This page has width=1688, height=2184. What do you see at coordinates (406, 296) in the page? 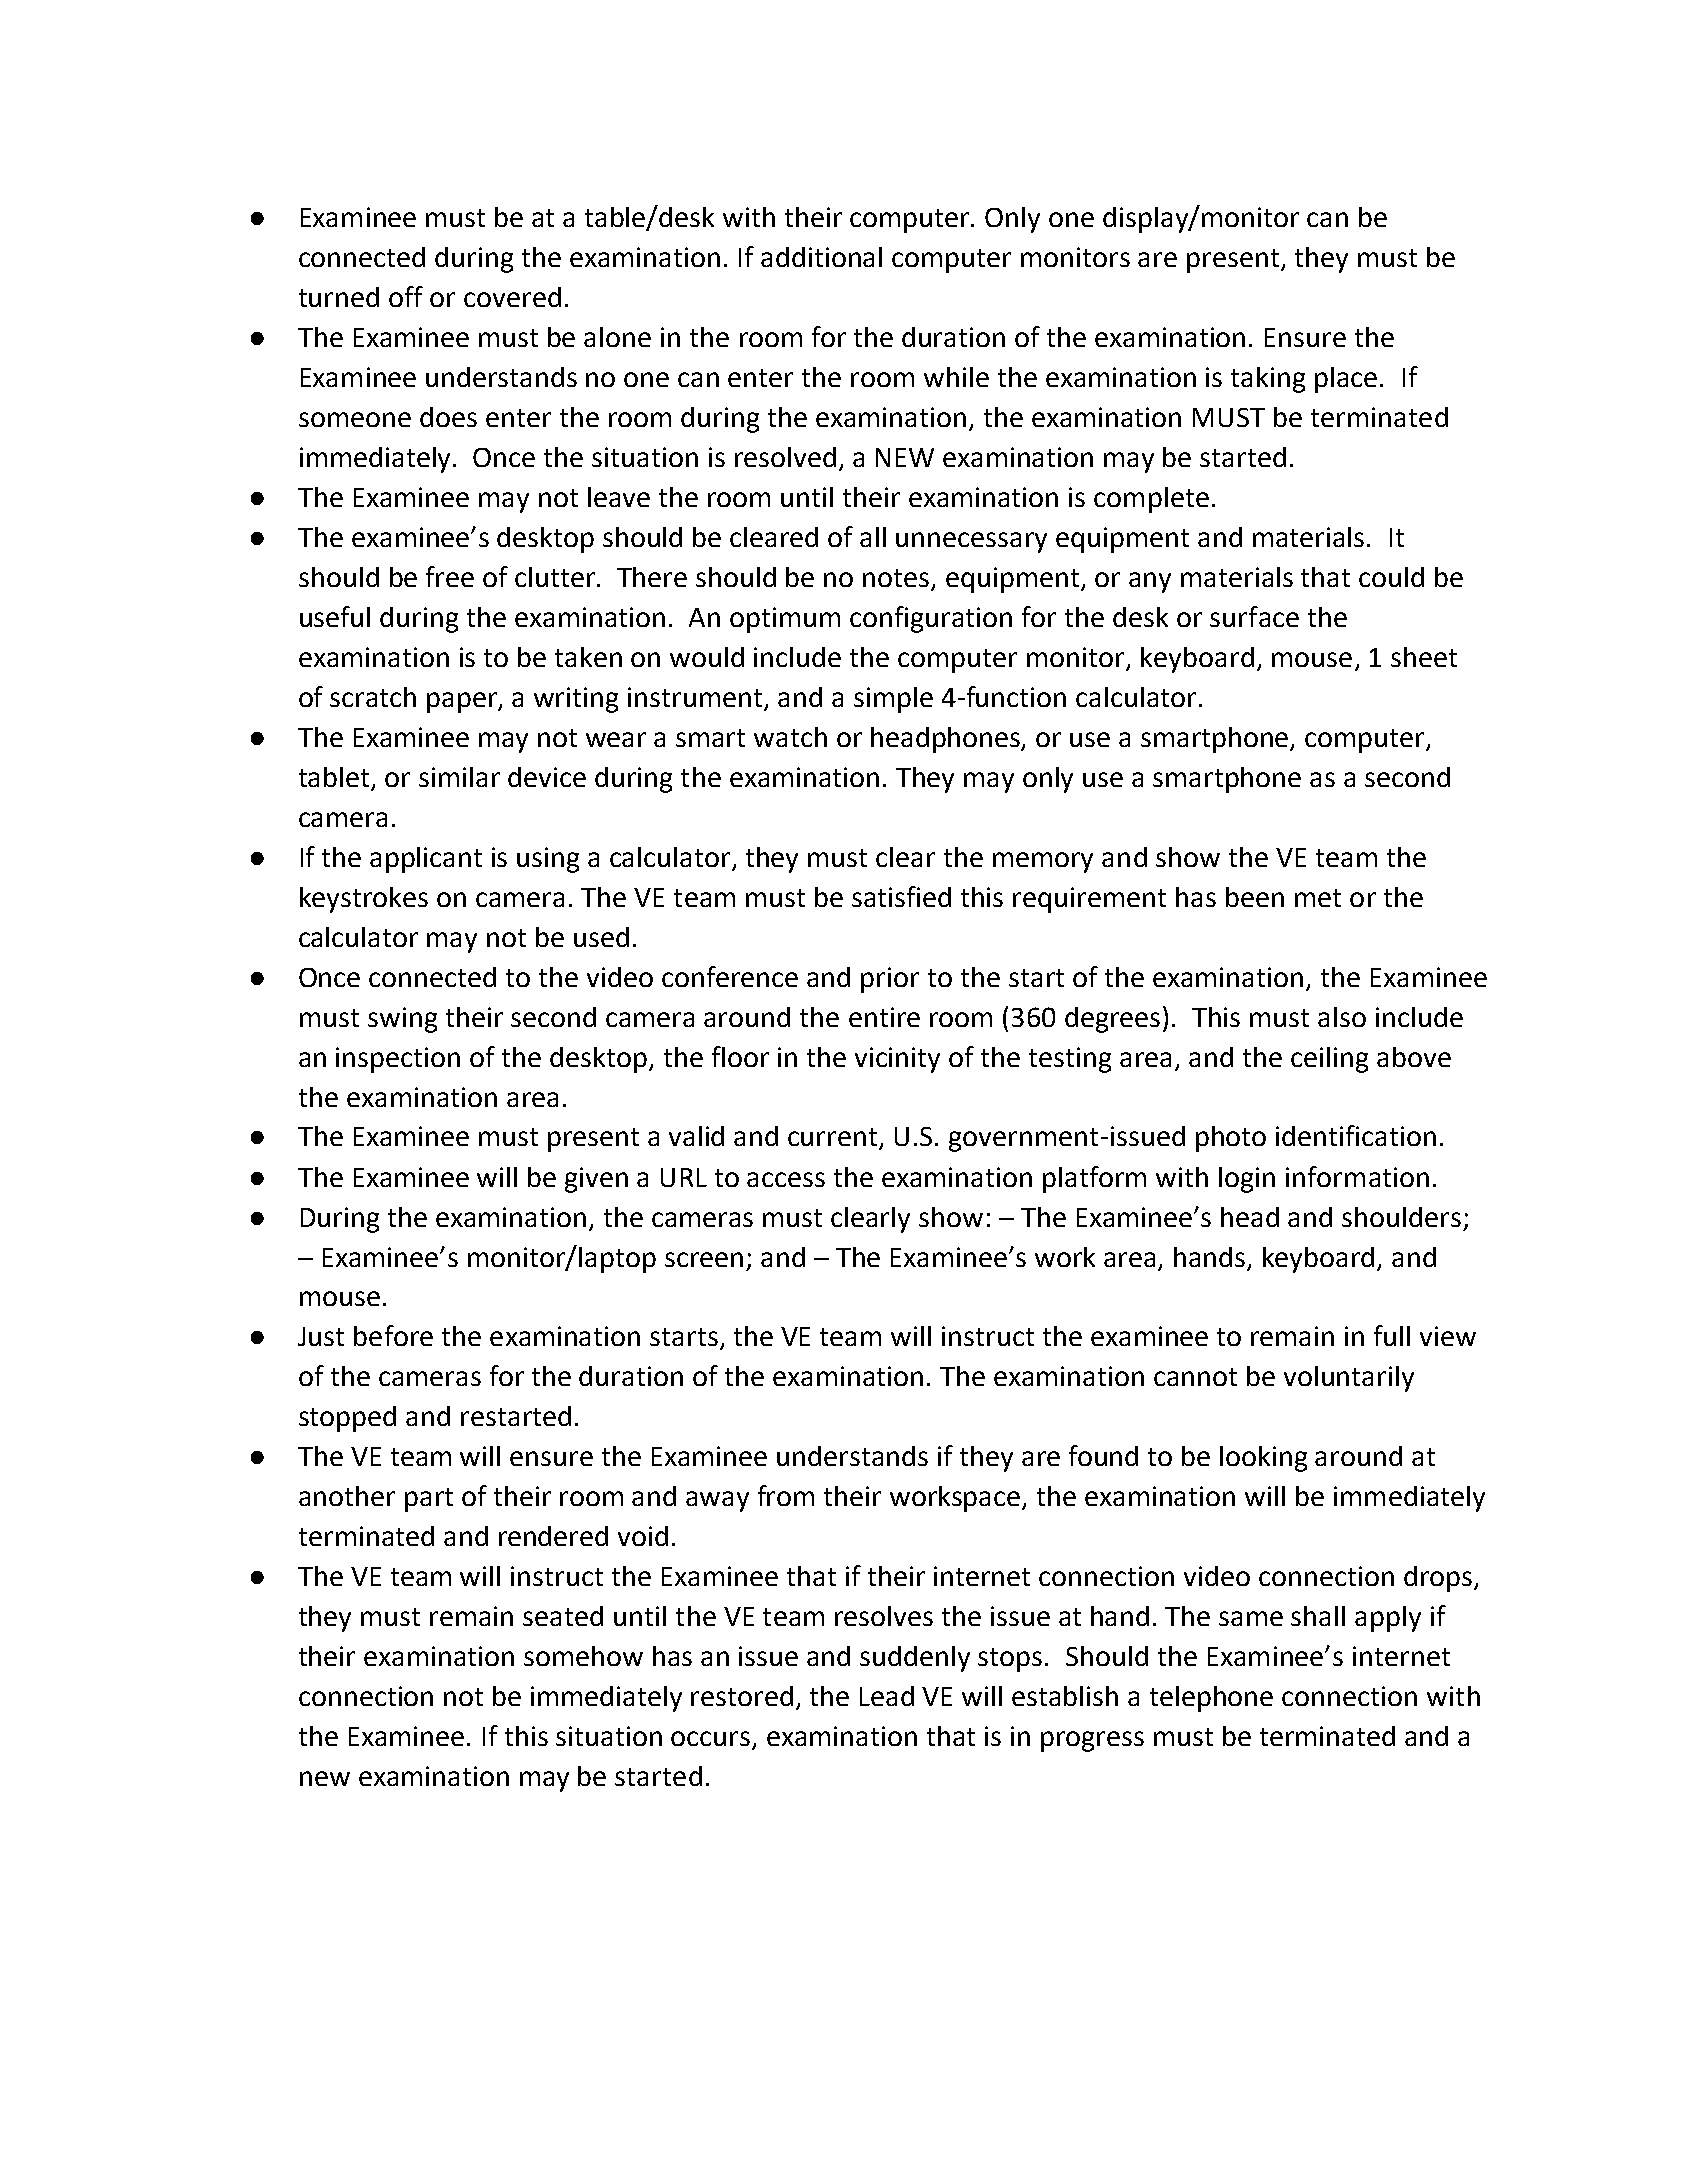
I see `off` at bounding box center [406, 296].
